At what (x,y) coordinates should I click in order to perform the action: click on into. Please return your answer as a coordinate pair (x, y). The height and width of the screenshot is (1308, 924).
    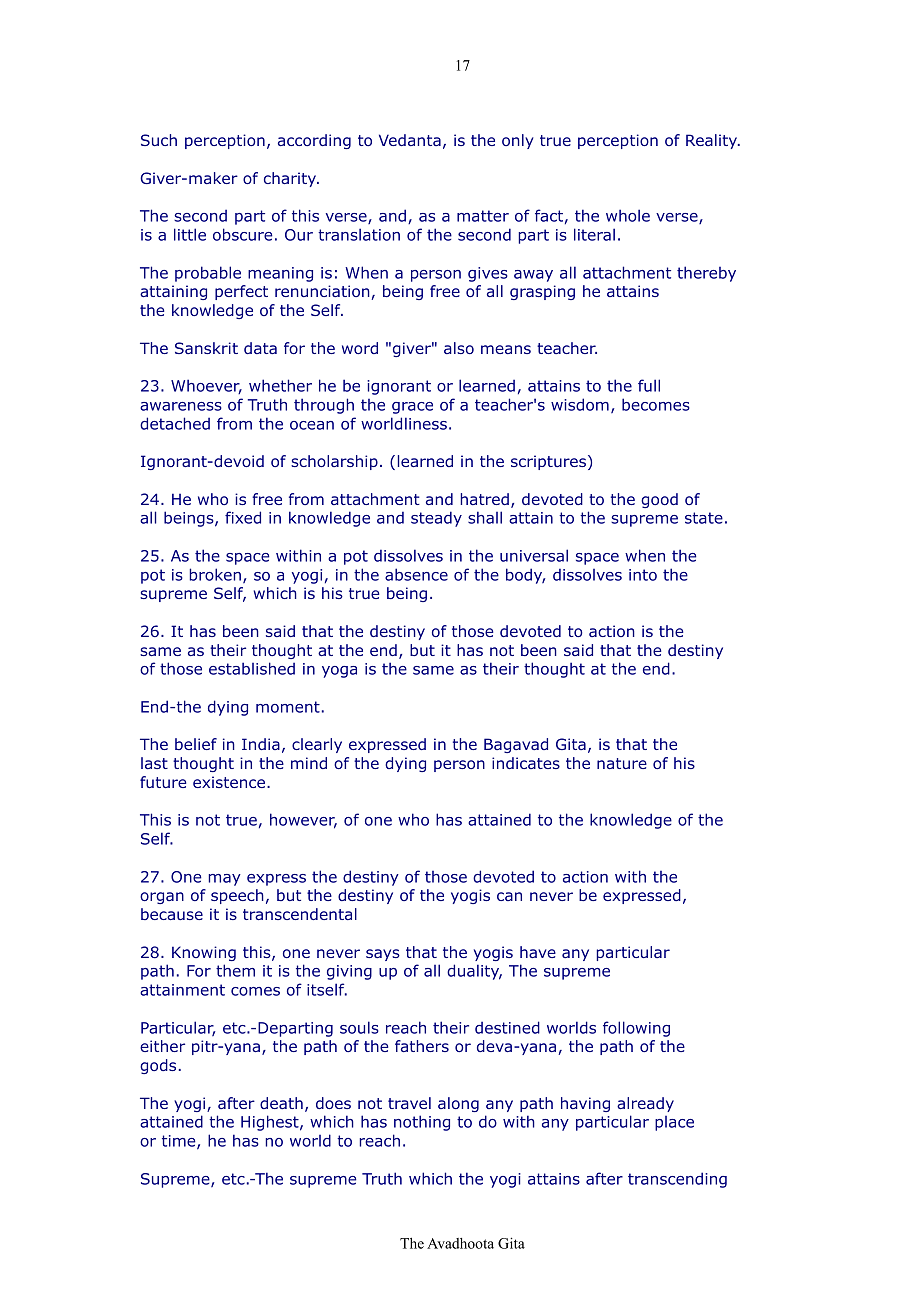
    Looking at the image, I should click on (643, 575).
